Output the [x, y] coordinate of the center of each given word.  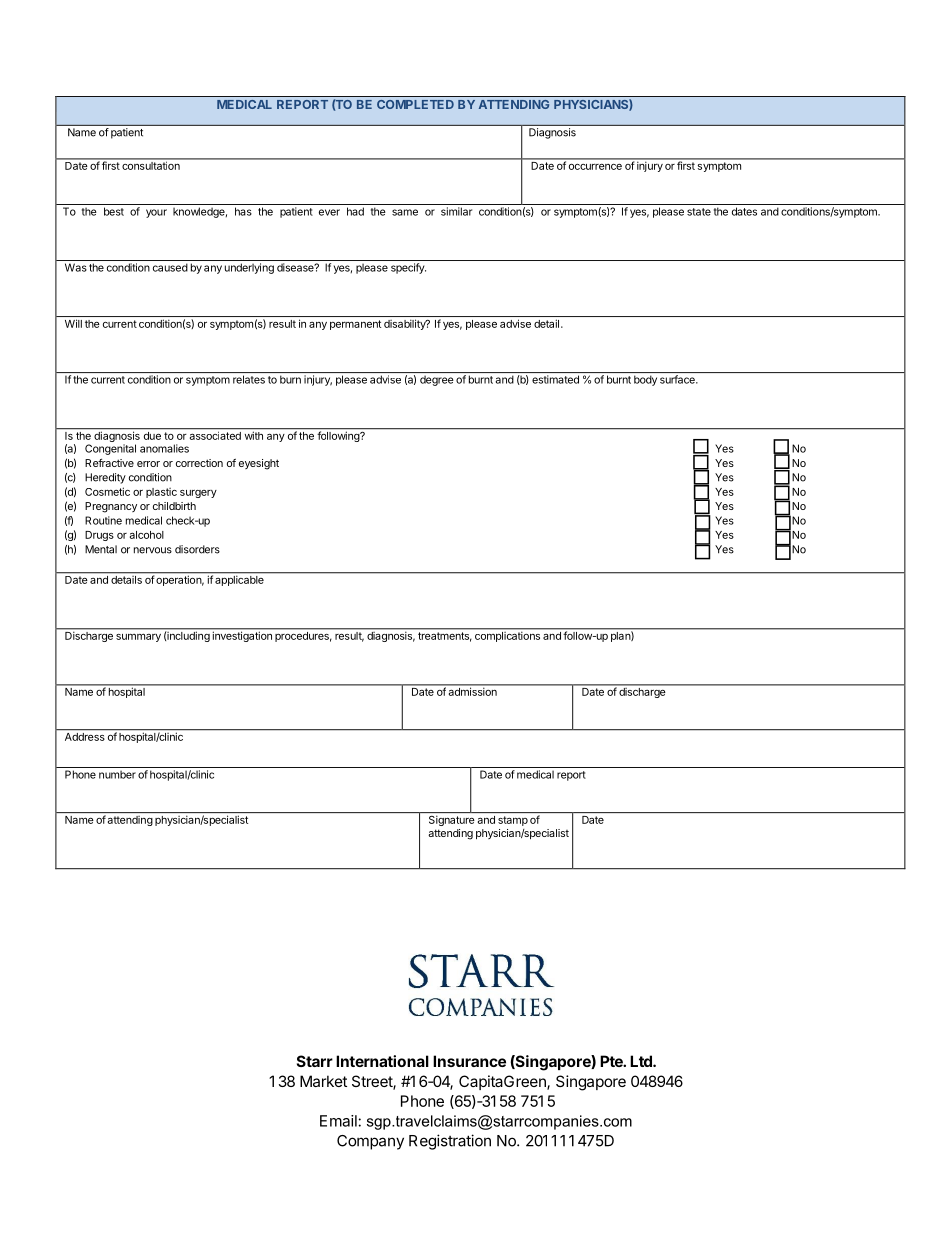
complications [507, 635]
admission [473, 692]
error [148, 464]
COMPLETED [415, 104]
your [156, 213]
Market [323, 1081]
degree [437, 380]
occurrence [595, 167]
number [117, 774]
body [645, 380]
